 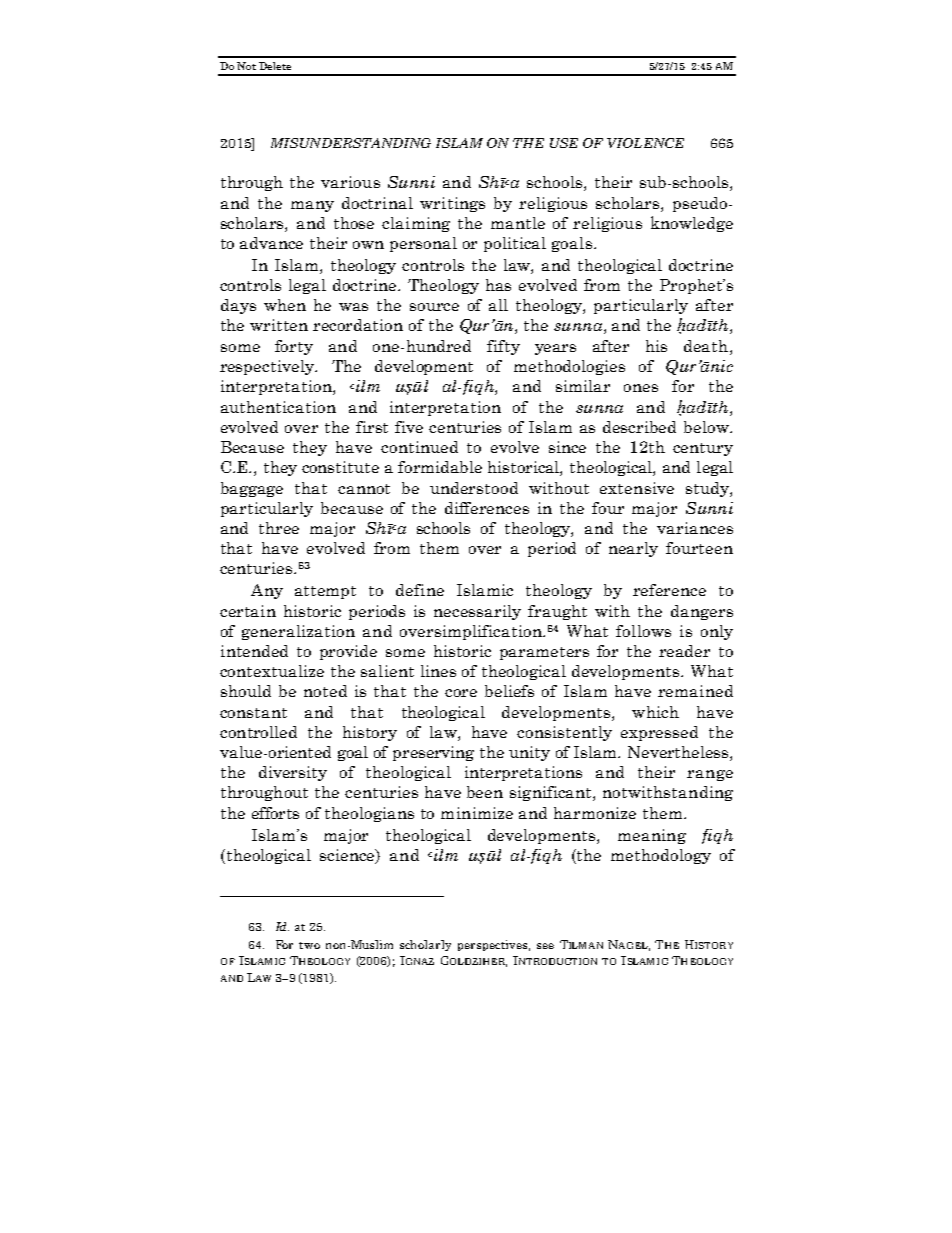 I want to click on VIOLENCE, so click(x=645, y=143).
